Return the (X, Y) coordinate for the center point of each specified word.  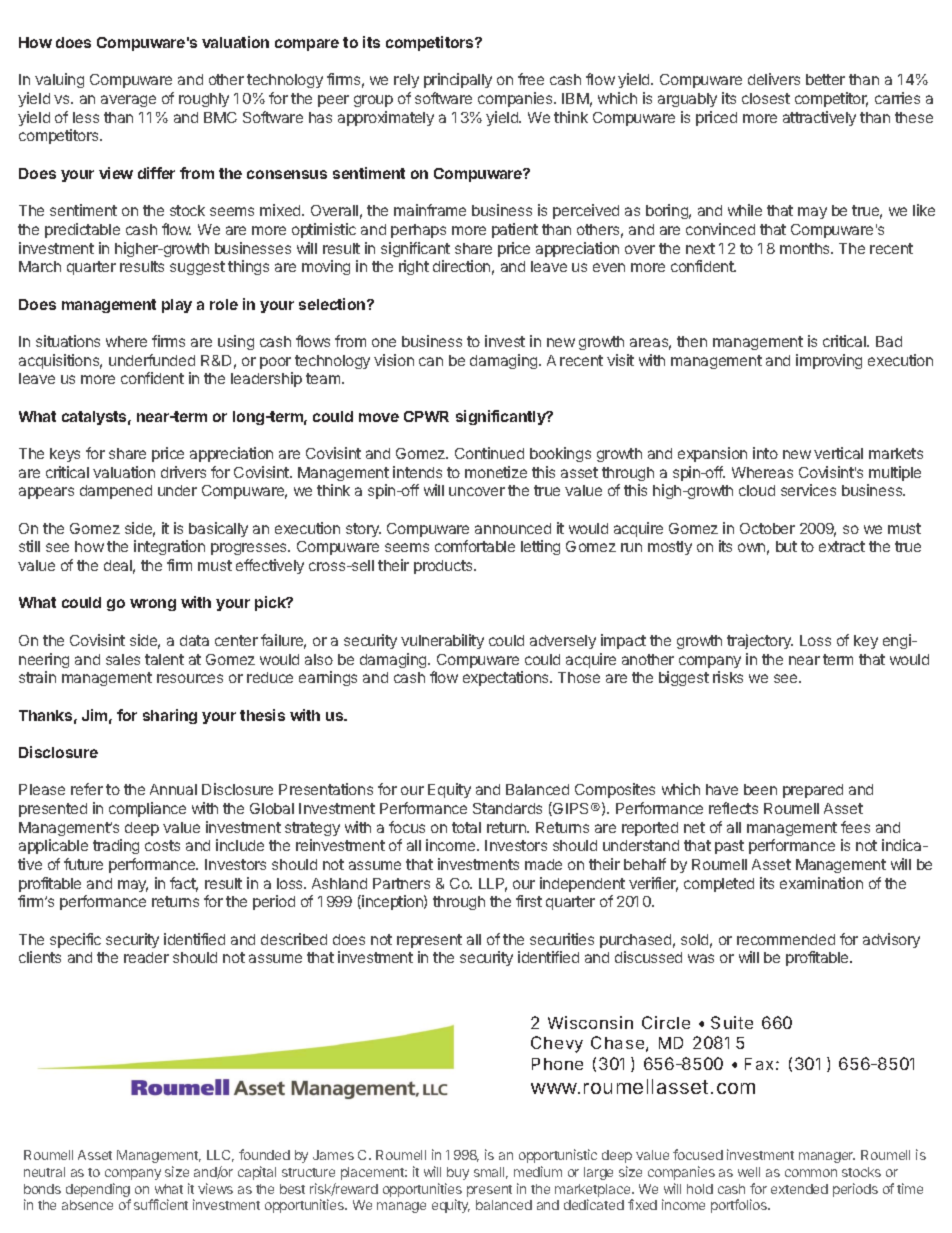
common (811, 1173)
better (825, 79)
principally (458, 80)
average (128, 101)
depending (98, 1191)
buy (458, 1173)
